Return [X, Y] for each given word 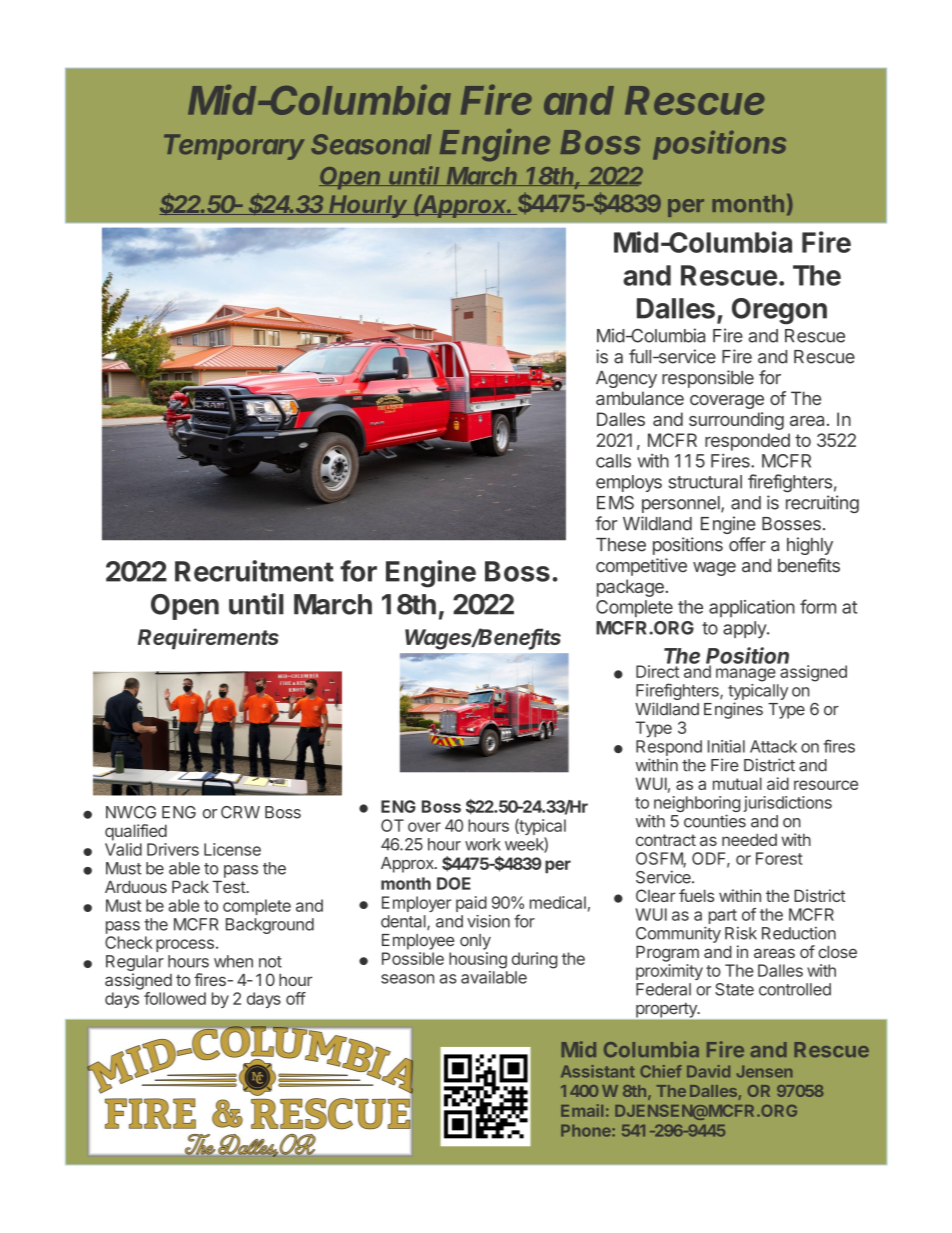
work [483, 844]
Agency [626, 379]
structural [705, 482]
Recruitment [254, 571]
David [708, 1071]
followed [175, 998]
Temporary [234, 147]
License [232, 849]
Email [582, 1110]
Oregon [779, 311]
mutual [737, 783]
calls [613, 461]
